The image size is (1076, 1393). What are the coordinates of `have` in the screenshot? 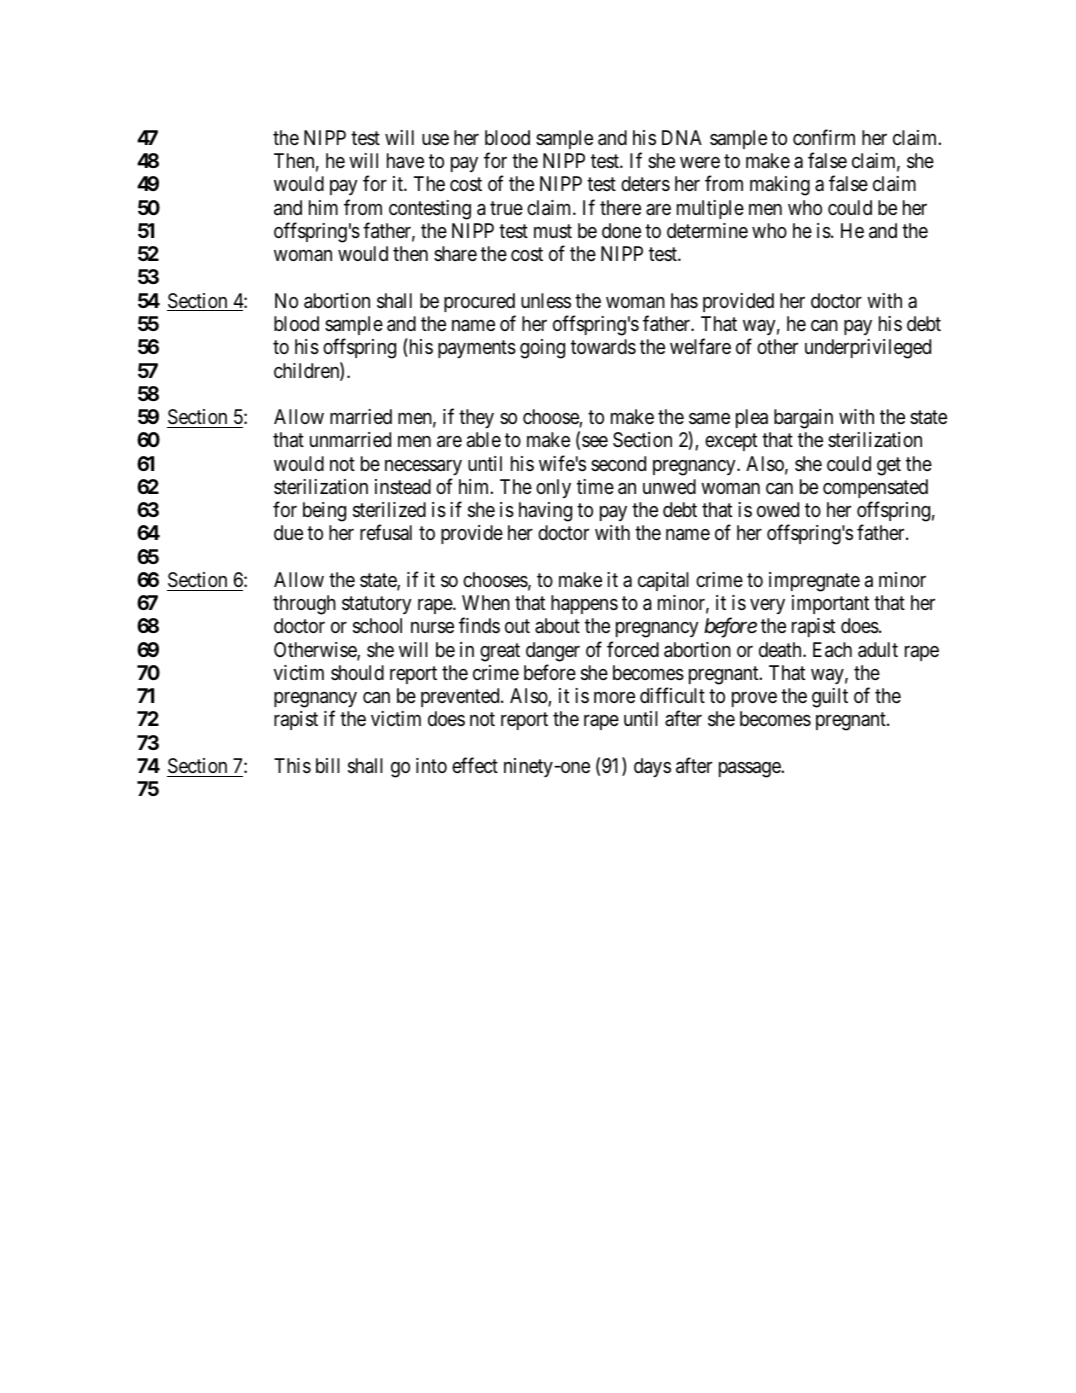 It's located at (405, 161).
